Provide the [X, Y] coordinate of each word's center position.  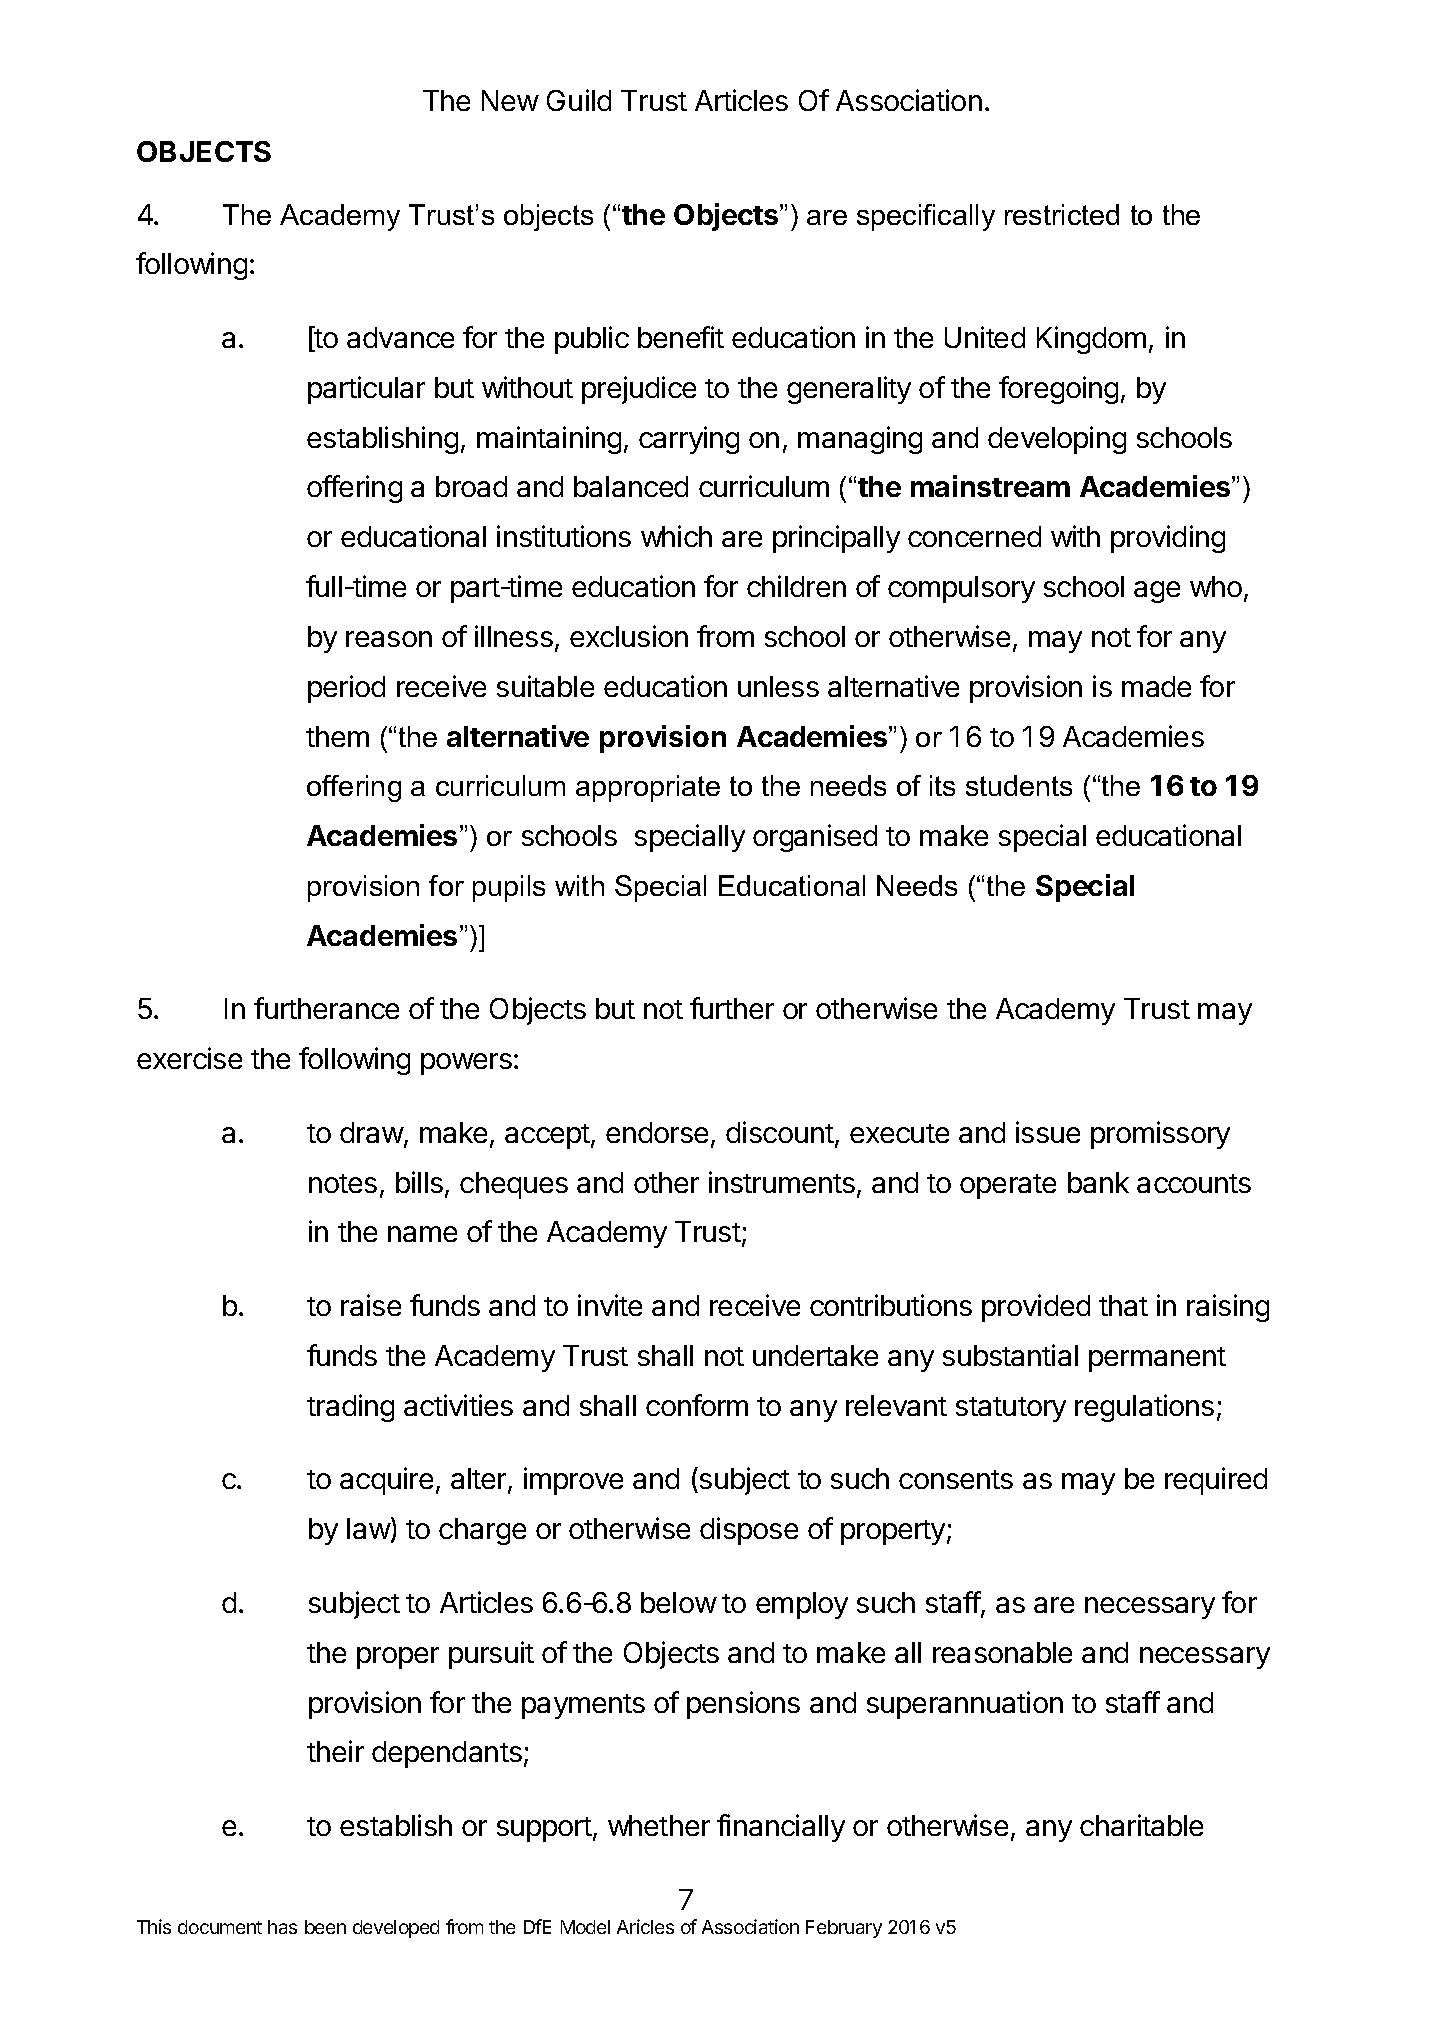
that [1123, 1305]
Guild [579, 100]
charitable [1141, 1825]
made [1156, 686]
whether [659, 1825]
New [510, 100]
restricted [1062, 214]
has [282, 1927]
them [337, 736]
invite [610, 1305]
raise [371, 1305]
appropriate [648, 788]
